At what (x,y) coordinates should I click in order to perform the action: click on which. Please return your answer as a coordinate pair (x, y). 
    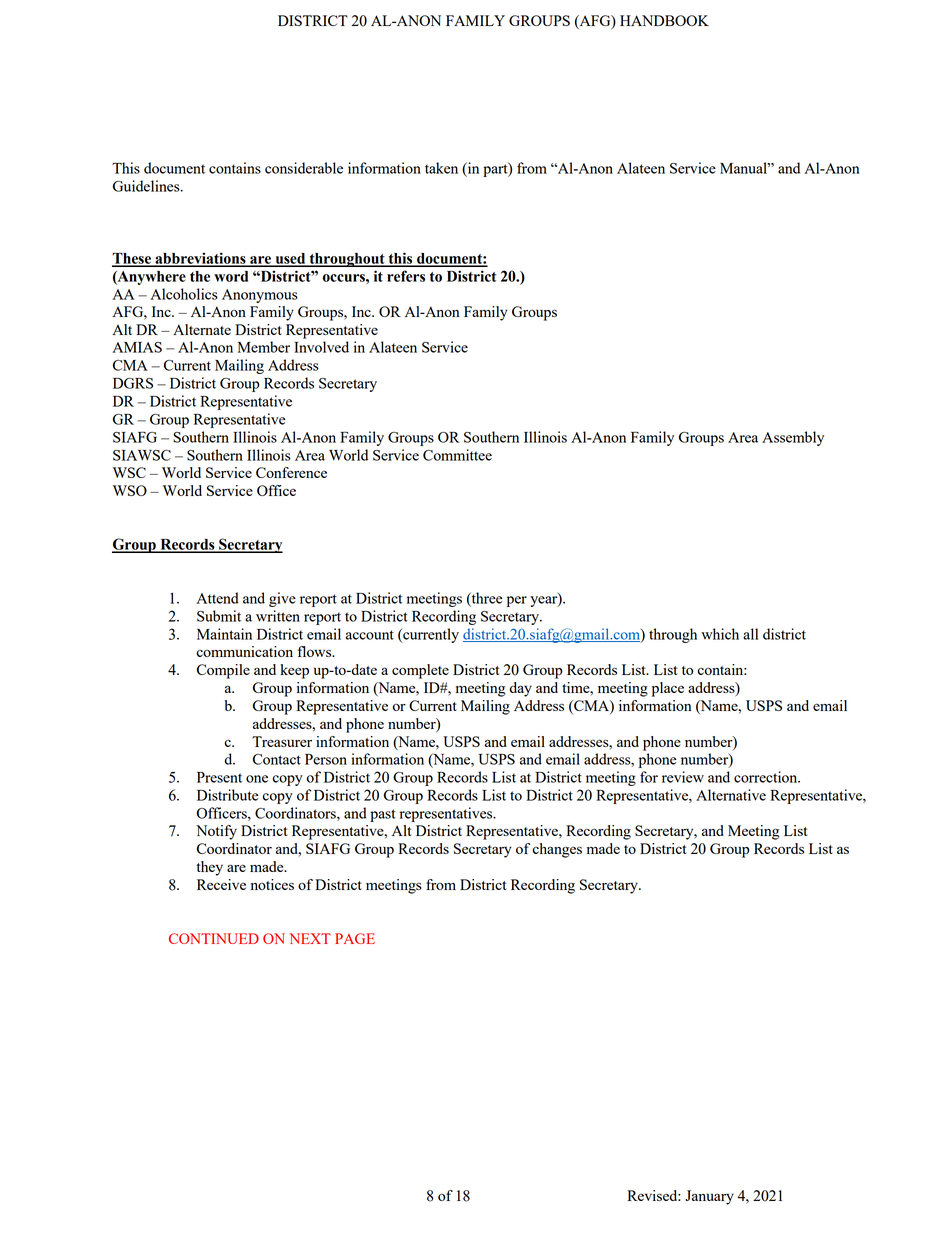
    Looking at the image, I should click on (720, 634).
